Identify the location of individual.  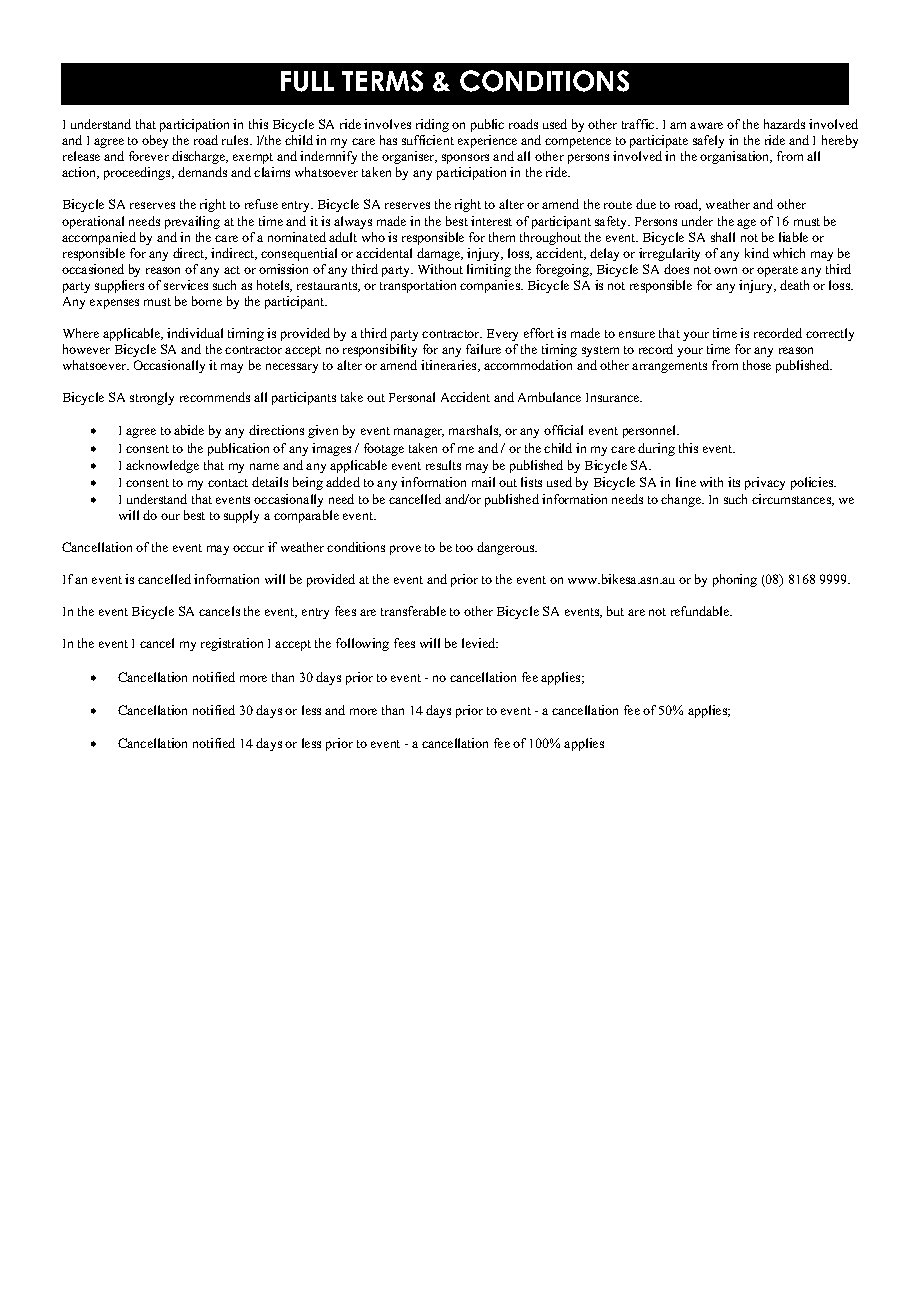
(195, 333).
